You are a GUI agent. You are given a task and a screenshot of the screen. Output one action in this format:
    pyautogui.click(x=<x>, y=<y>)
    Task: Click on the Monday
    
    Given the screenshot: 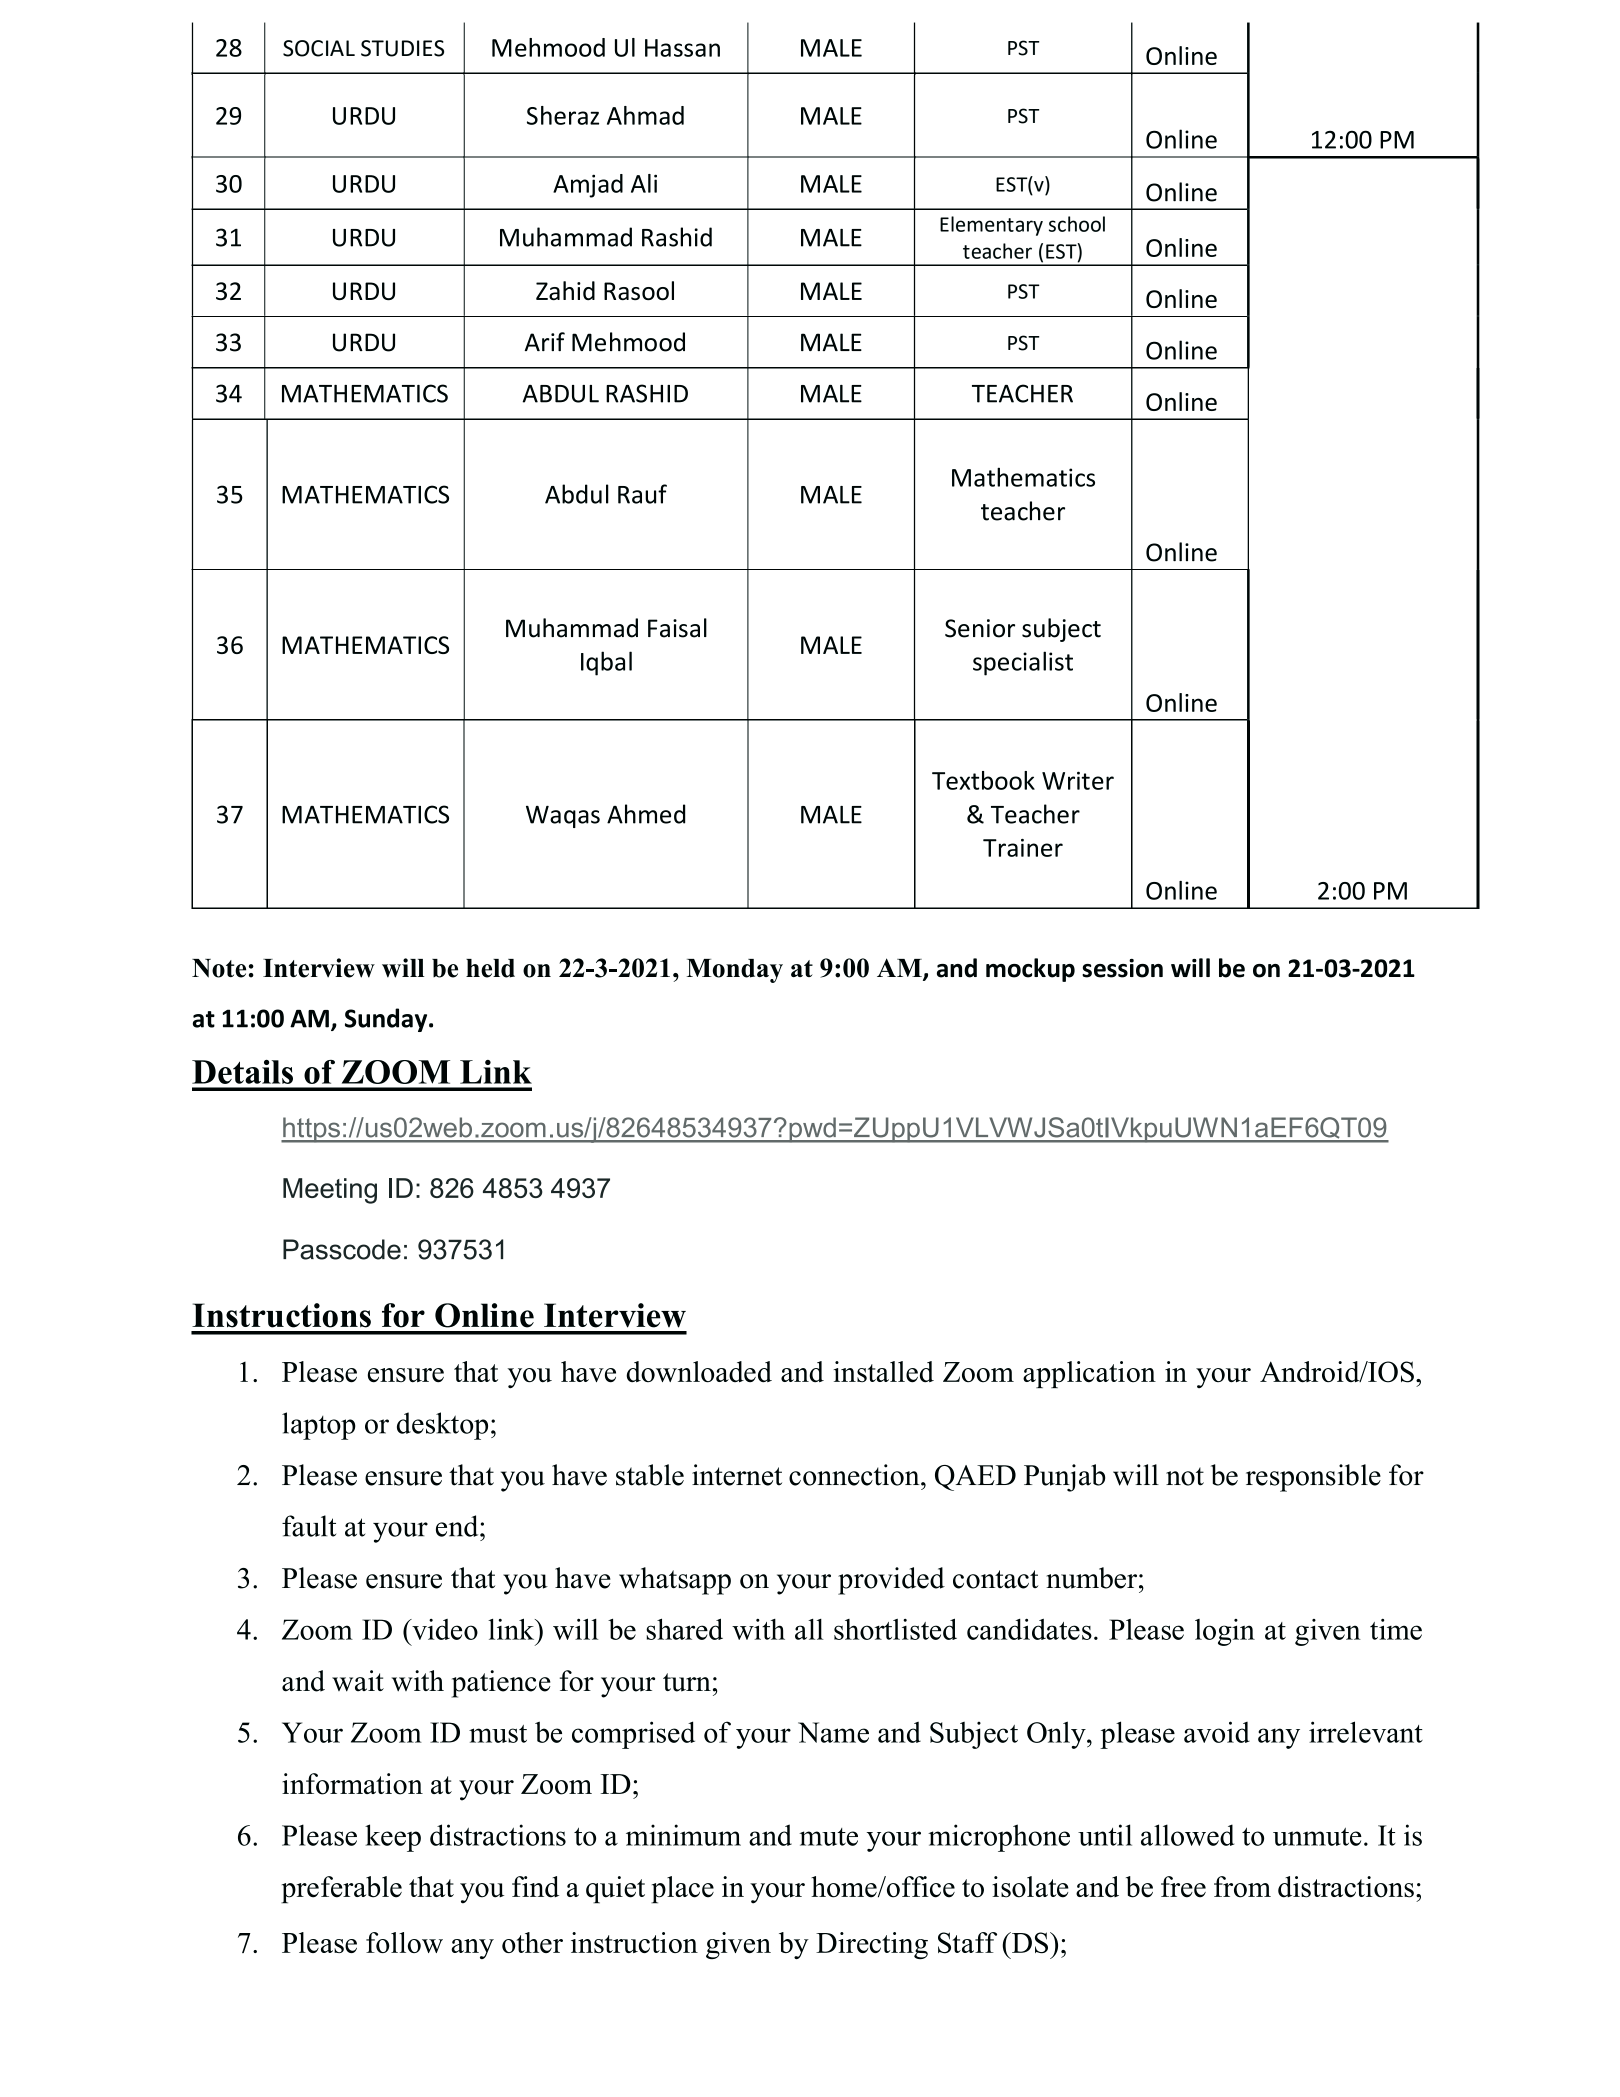 What is the action you would take?
    pyautogui.click(x=734, y=971)
